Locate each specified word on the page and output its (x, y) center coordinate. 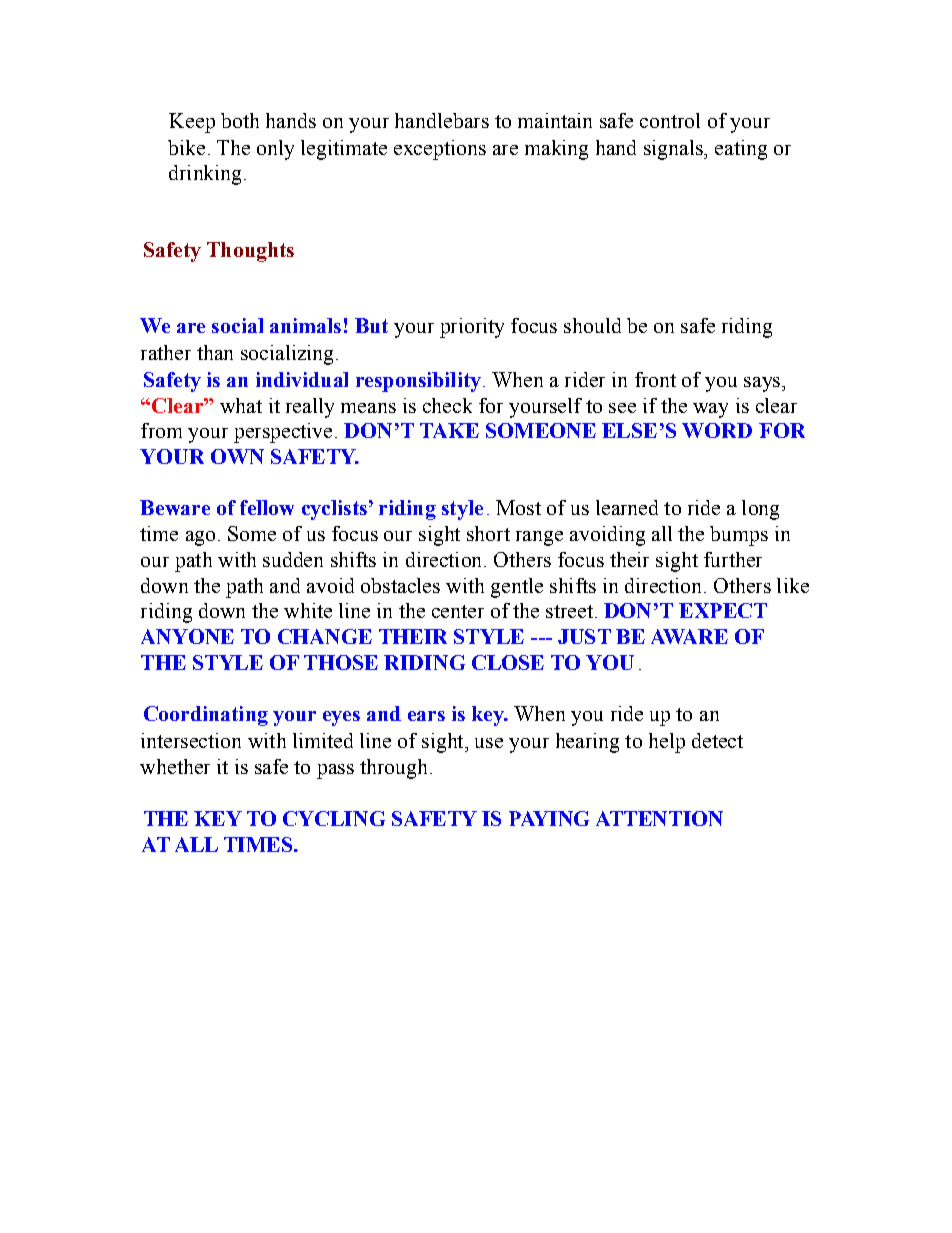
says (763, 384)
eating (741, 150)
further (733, 559)
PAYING (549, 818)
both (240, 120)
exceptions (440, 150)
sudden (293, 559)
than (215, 352)
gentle (517, 588)
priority (472, 328)
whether (175, 766)
